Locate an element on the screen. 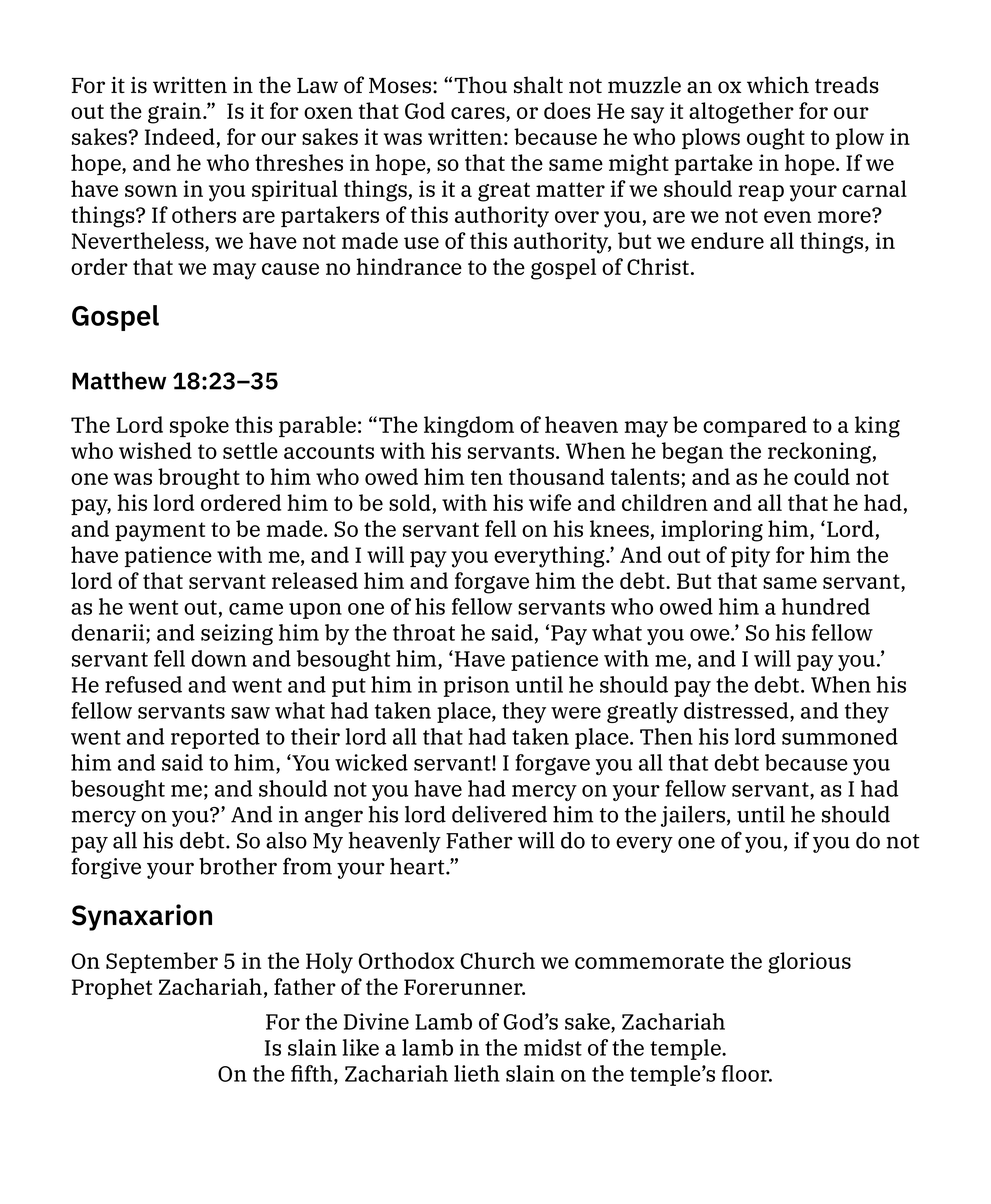  Prophet is located at coordinates (112, 988).
